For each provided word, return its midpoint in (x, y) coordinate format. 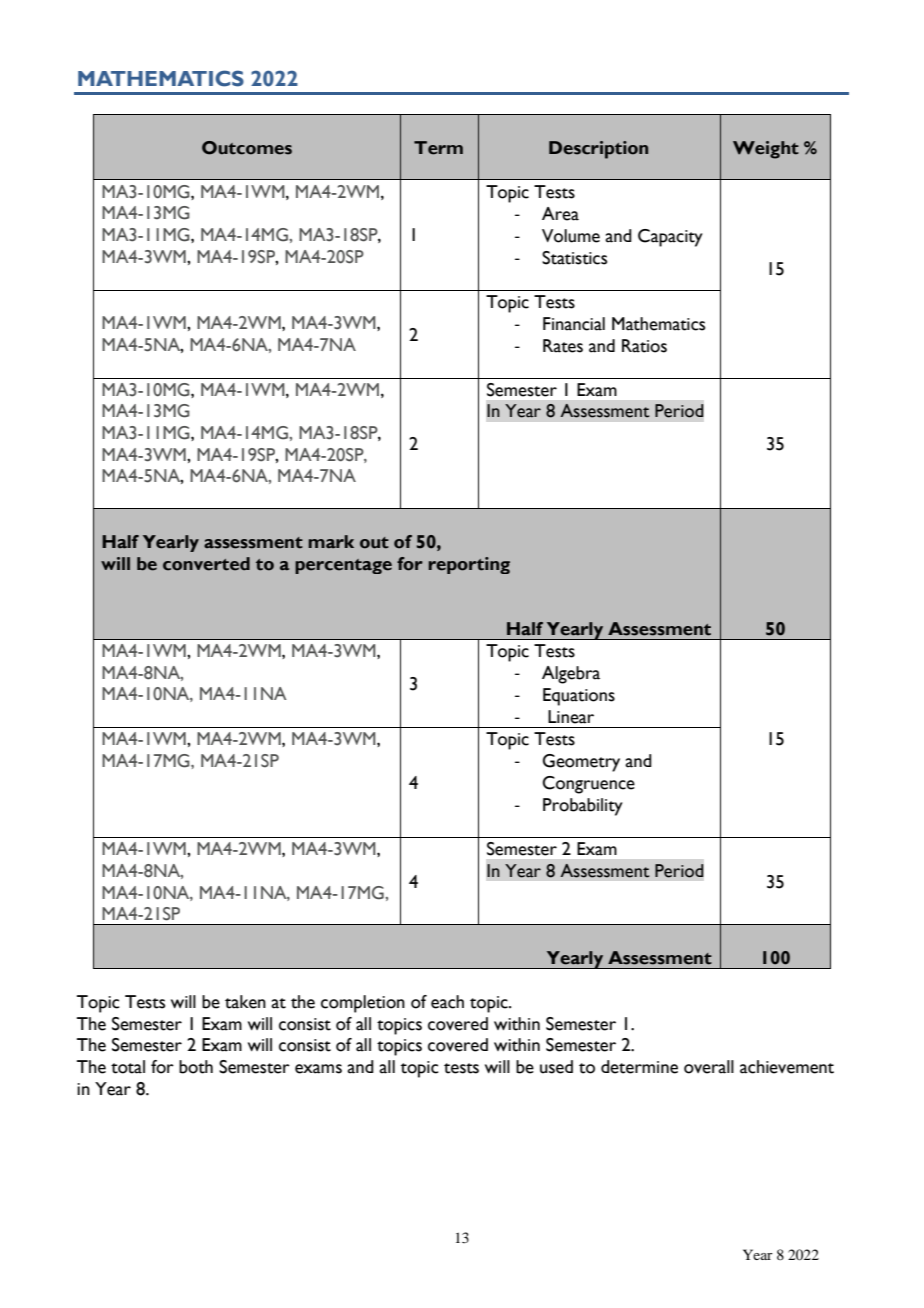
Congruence (588, 785)
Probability (583, 807)
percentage (343, 566)
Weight (766, 150)
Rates (563, 346)
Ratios (644, 346)
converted (206, 564)
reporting (469, 565)
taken (245, 1002)
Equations (579, 697)
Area (560, 214)
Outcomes (247, 148)
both (196, 1067)
